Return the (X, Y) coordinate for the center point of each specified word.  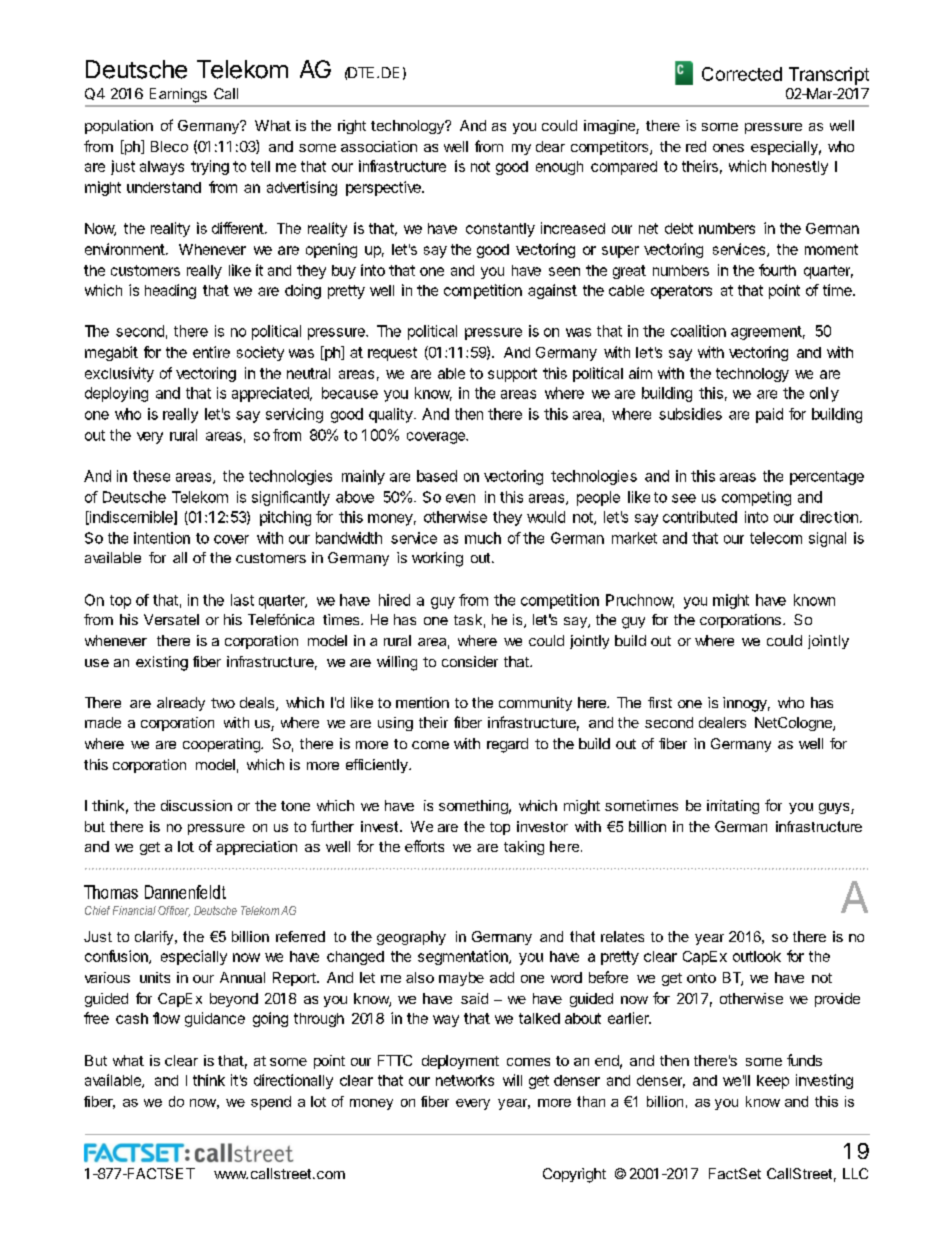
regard (507, 745)
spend (271, 1103)
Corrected (742, 74)
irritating (733, 807)
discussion (196, 805)
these (151, 476)
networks (465, 1080)
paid (769, 415)
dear (550, 146)
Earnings (178, 95)
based (437, 476)
